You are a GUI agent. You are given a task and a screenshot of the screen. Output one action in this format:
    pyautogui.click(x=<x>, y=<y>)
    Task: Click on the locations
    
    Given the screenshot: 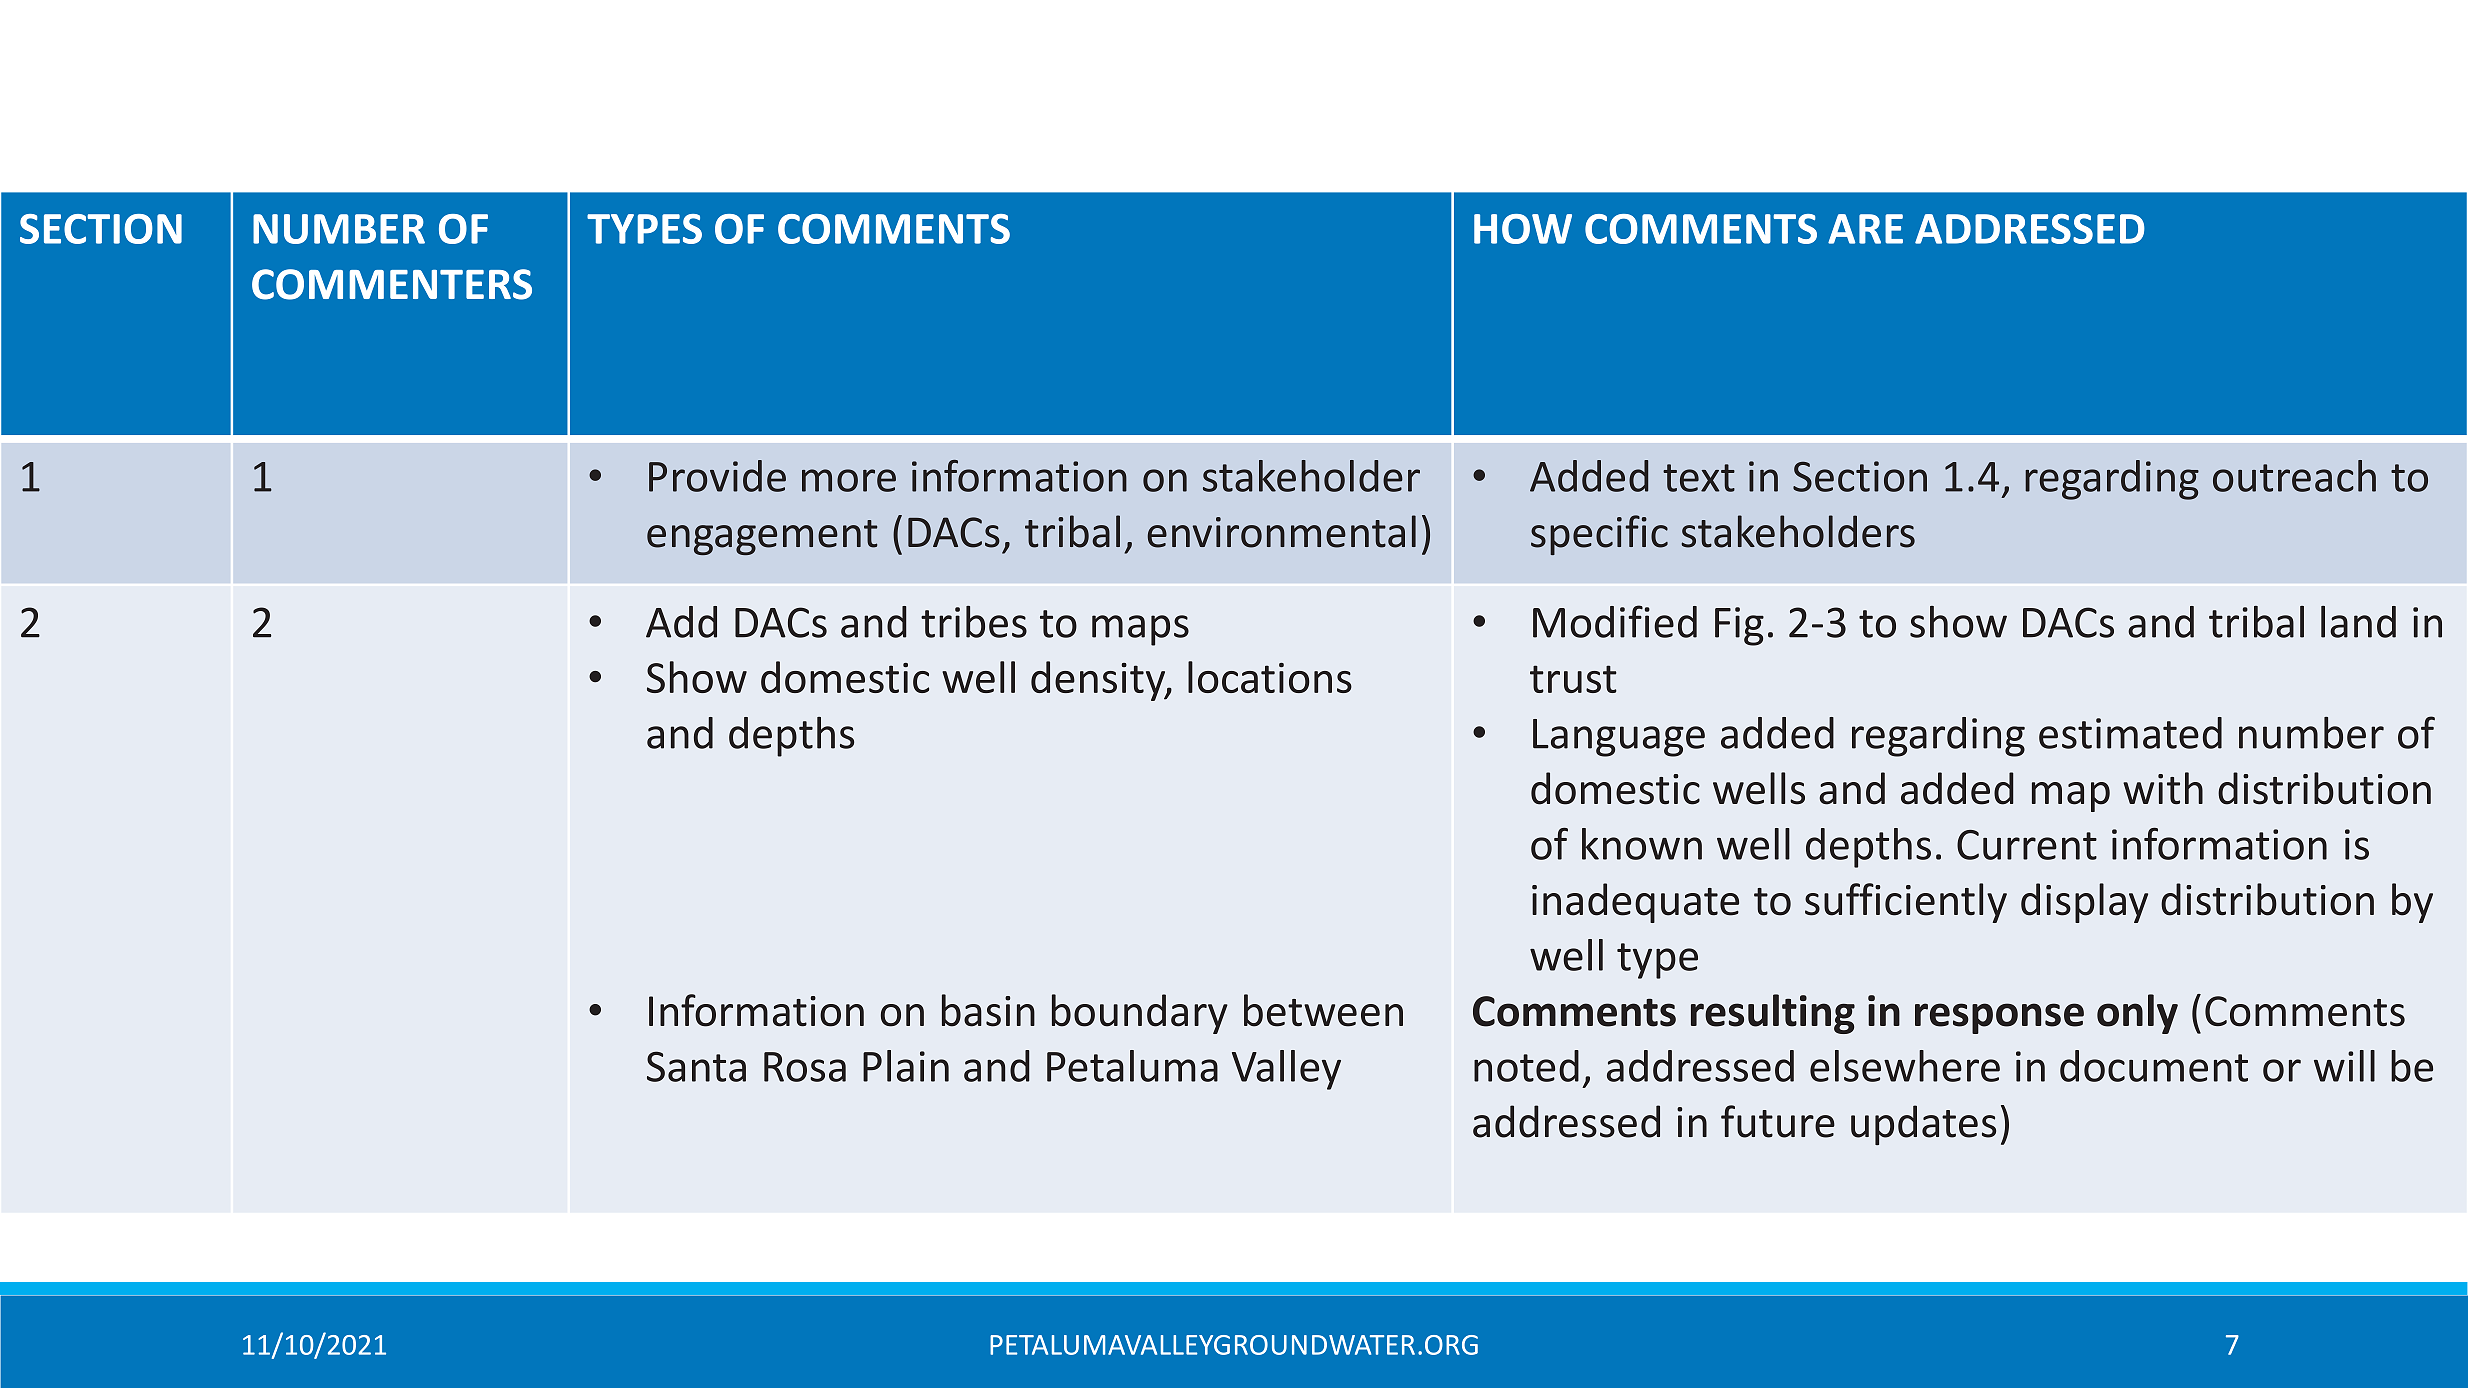 What is the action you would take?
    pyautogui.click(x=1270, y=677)
